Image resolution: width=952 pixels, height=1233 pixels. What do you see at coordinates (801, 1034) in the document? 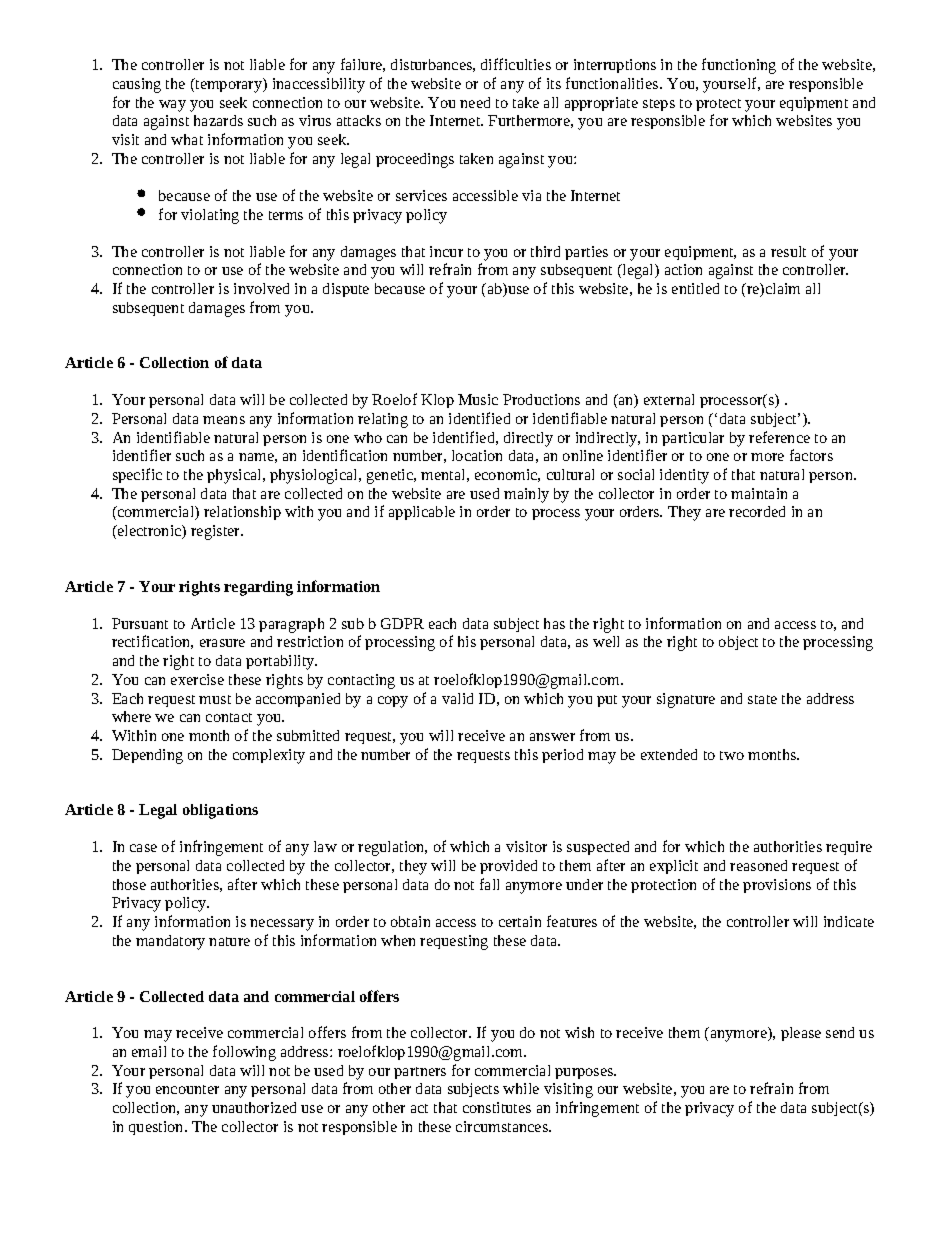
I see `please` at bounding box center [801, 1034].
